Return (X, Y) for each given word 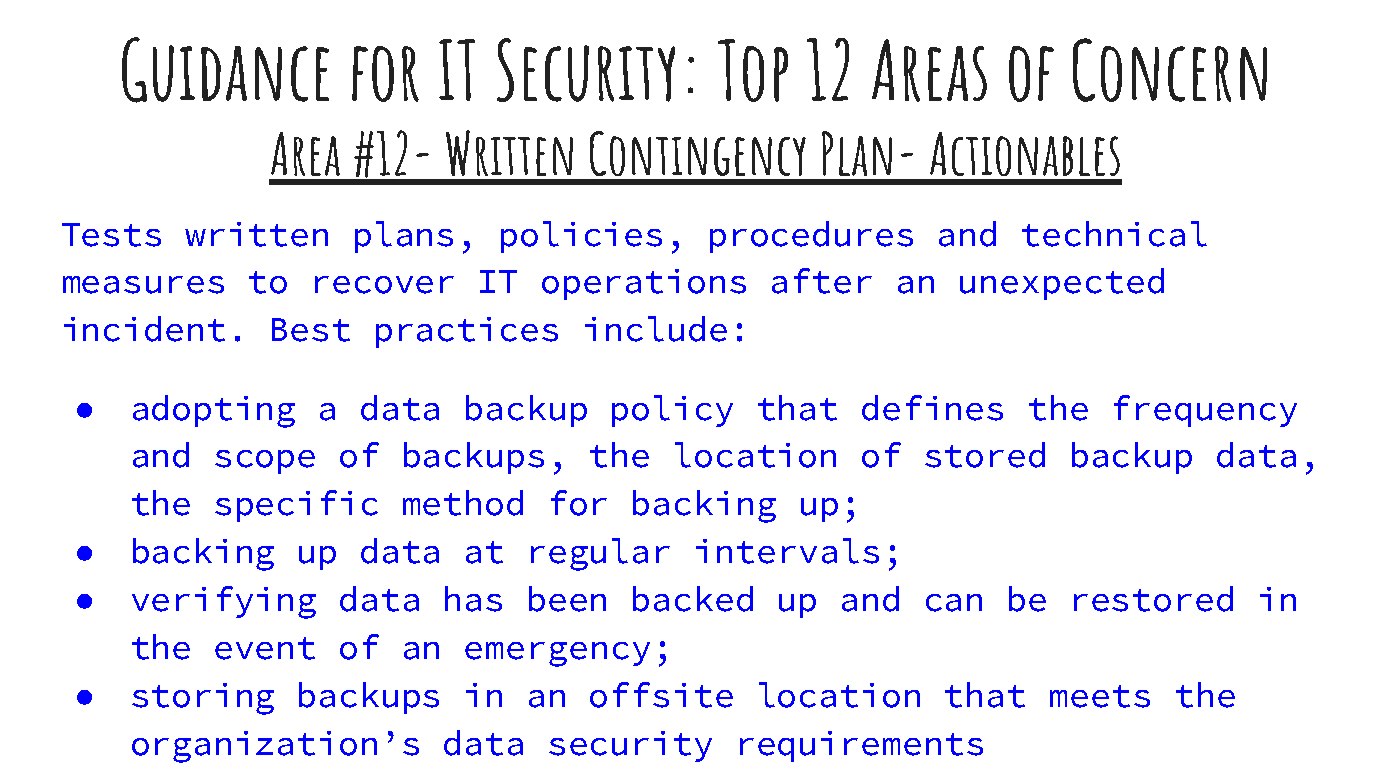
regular (600, 554)
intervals (787, 551)
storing (203, 699)
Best (311, 330)
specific (296, 506)
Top (753, 70)
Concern (1170, 70)
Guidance (225, 70)
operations (644, 284)
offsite (661, 695)
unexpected (1062, 284)
